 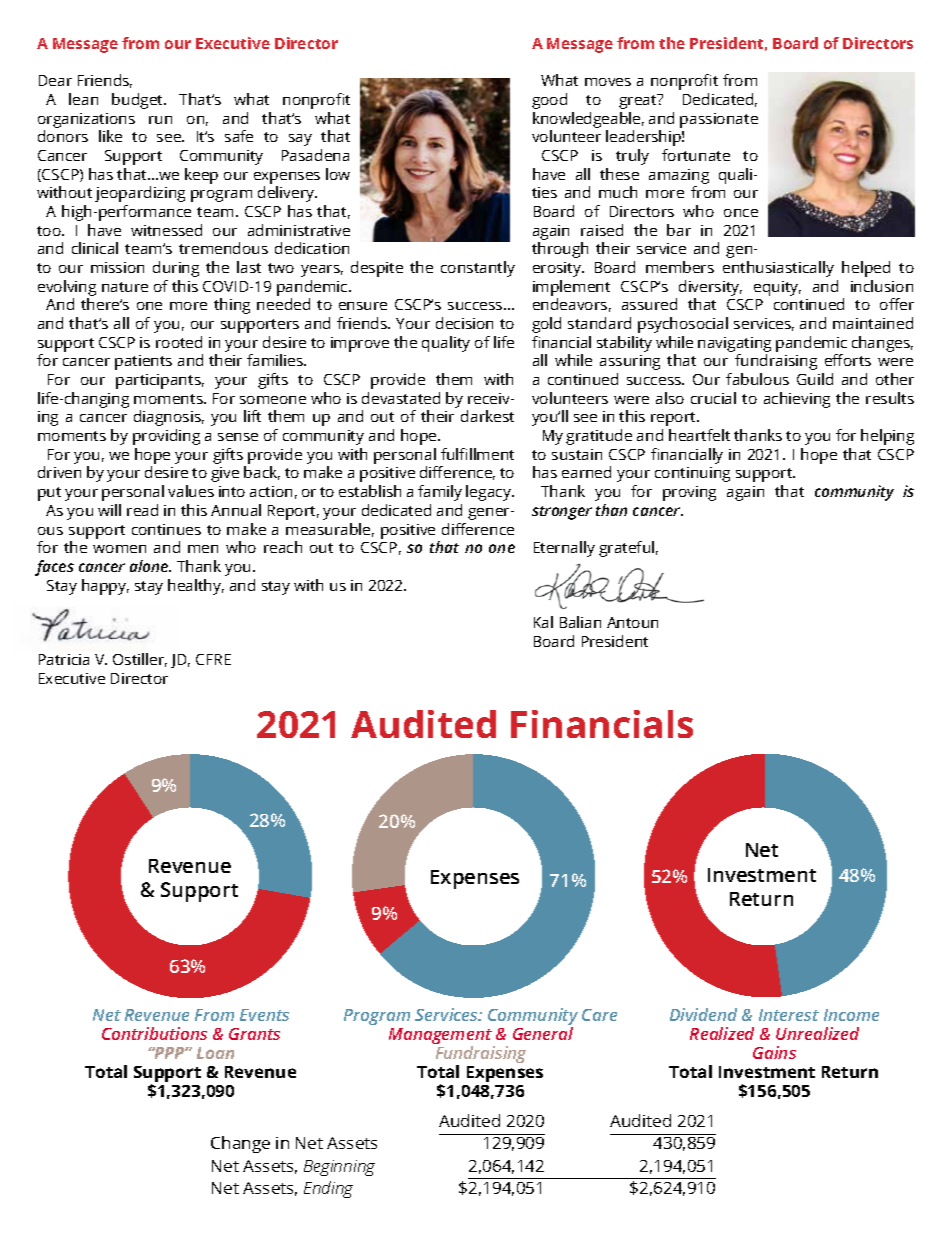 What do you see at coordinates (719, 120) in the screenshot?
I see `passionate` at bounding box center [719, 120].
